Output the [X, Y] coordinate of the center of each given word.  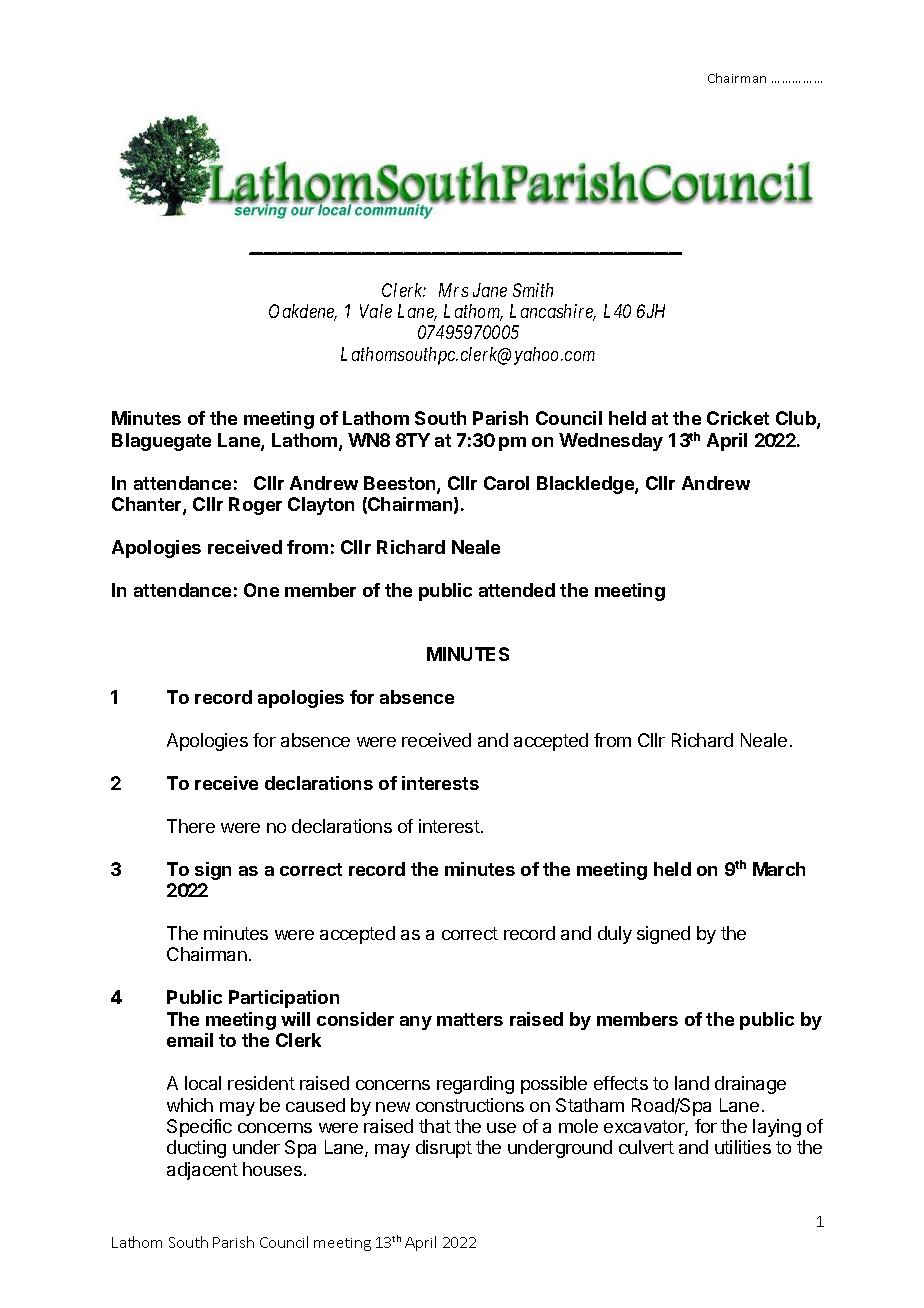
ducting [196, 1149]
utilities [743, 1147]
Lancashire [553, 312]
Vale [376, 311]
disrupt [444, 1149]
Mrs [453, 290]
